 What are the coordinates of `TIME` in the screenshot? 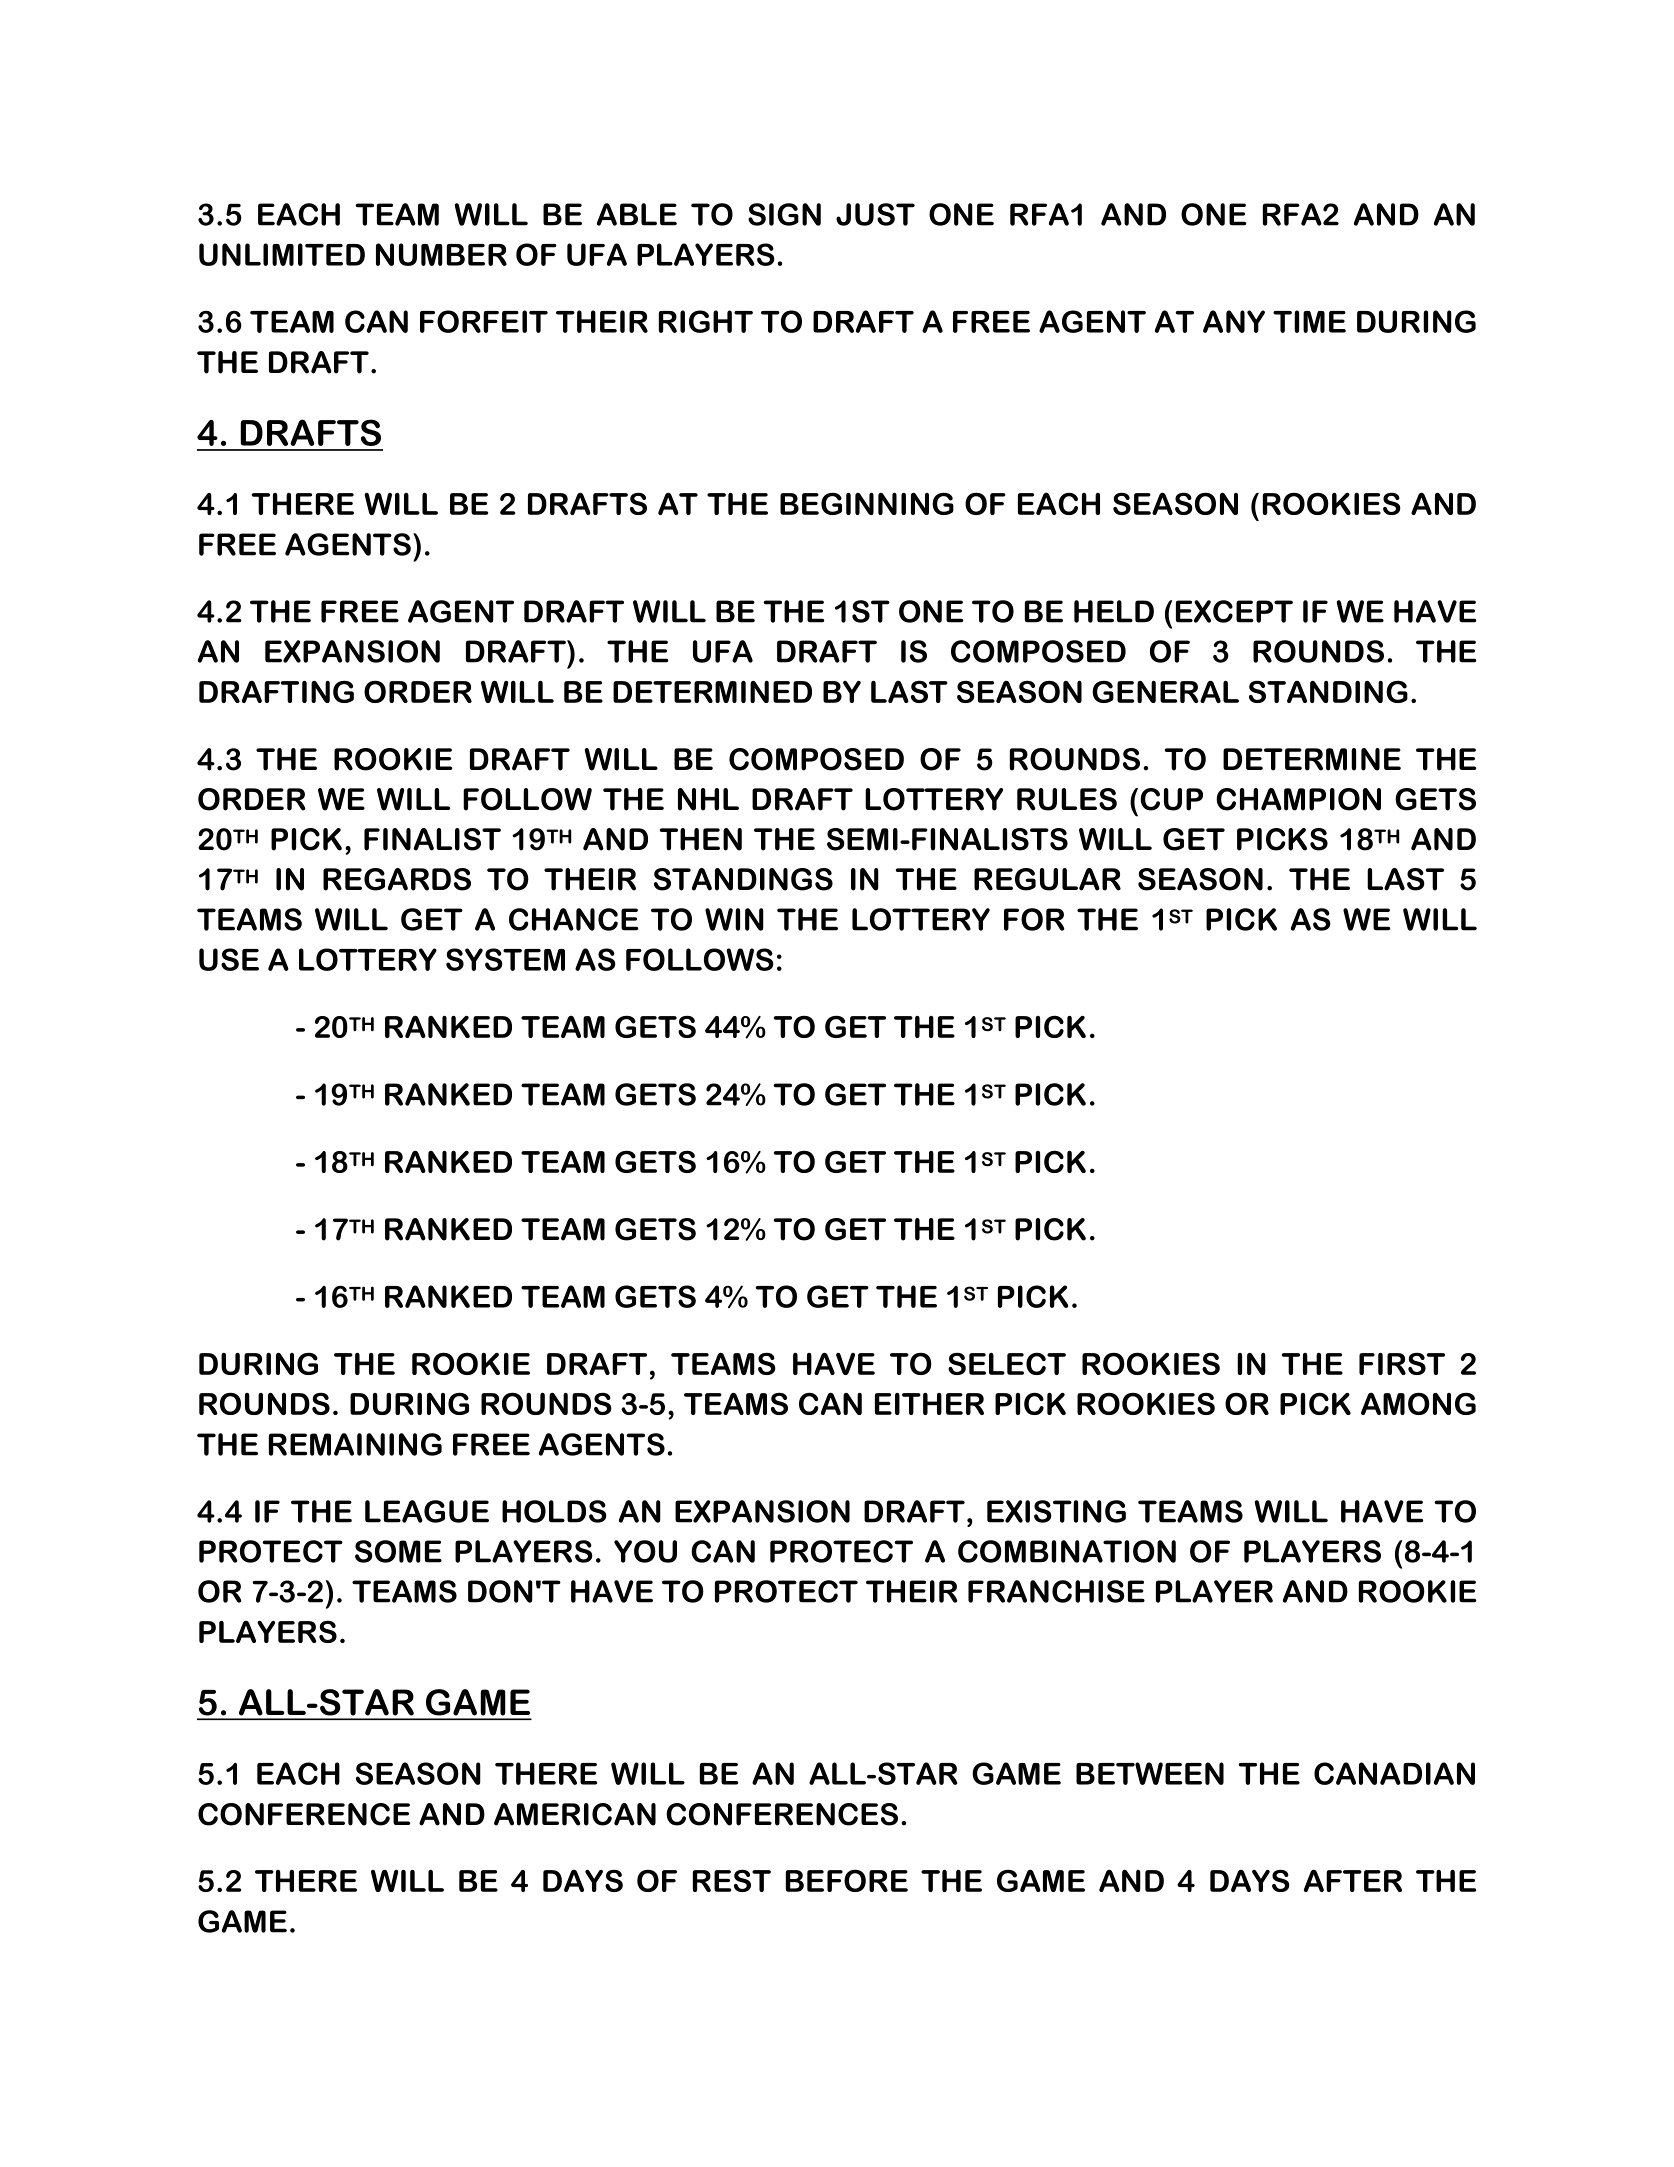 It's located at (1309, 321).
